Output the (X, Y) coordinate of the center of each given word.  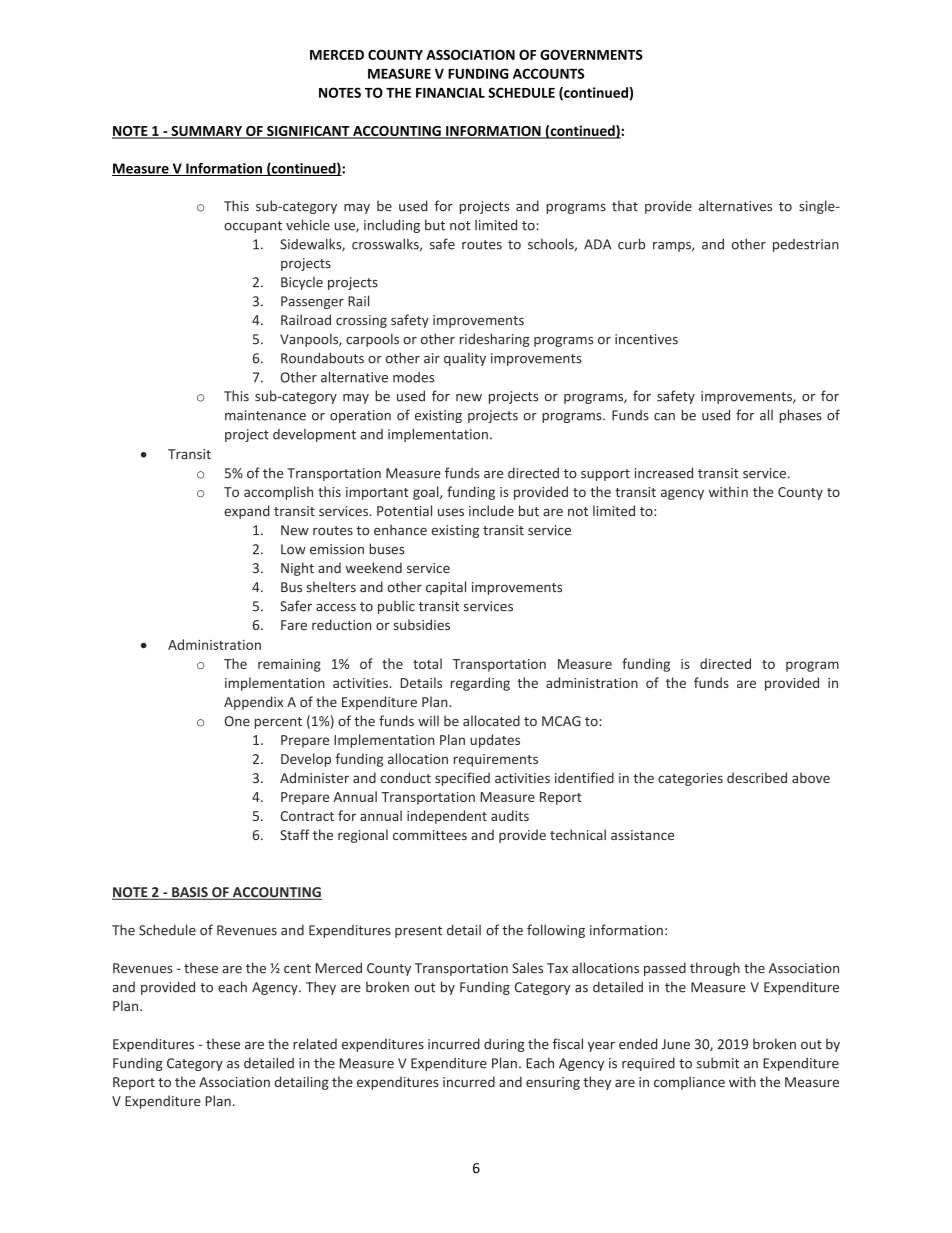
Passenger (312, 302)
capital (446, 588)
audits (510, 815)
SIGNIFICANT (308, 132)
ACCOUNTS (548, 73)
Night (297, 569)
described (757, 777)
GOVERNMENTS (591, 55)
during (504, 1045)
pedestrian (806, 245)
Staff (295, 834)
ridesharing (495, 340)
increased (664, 473)
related (315, 1044)
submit (718, 1063)
